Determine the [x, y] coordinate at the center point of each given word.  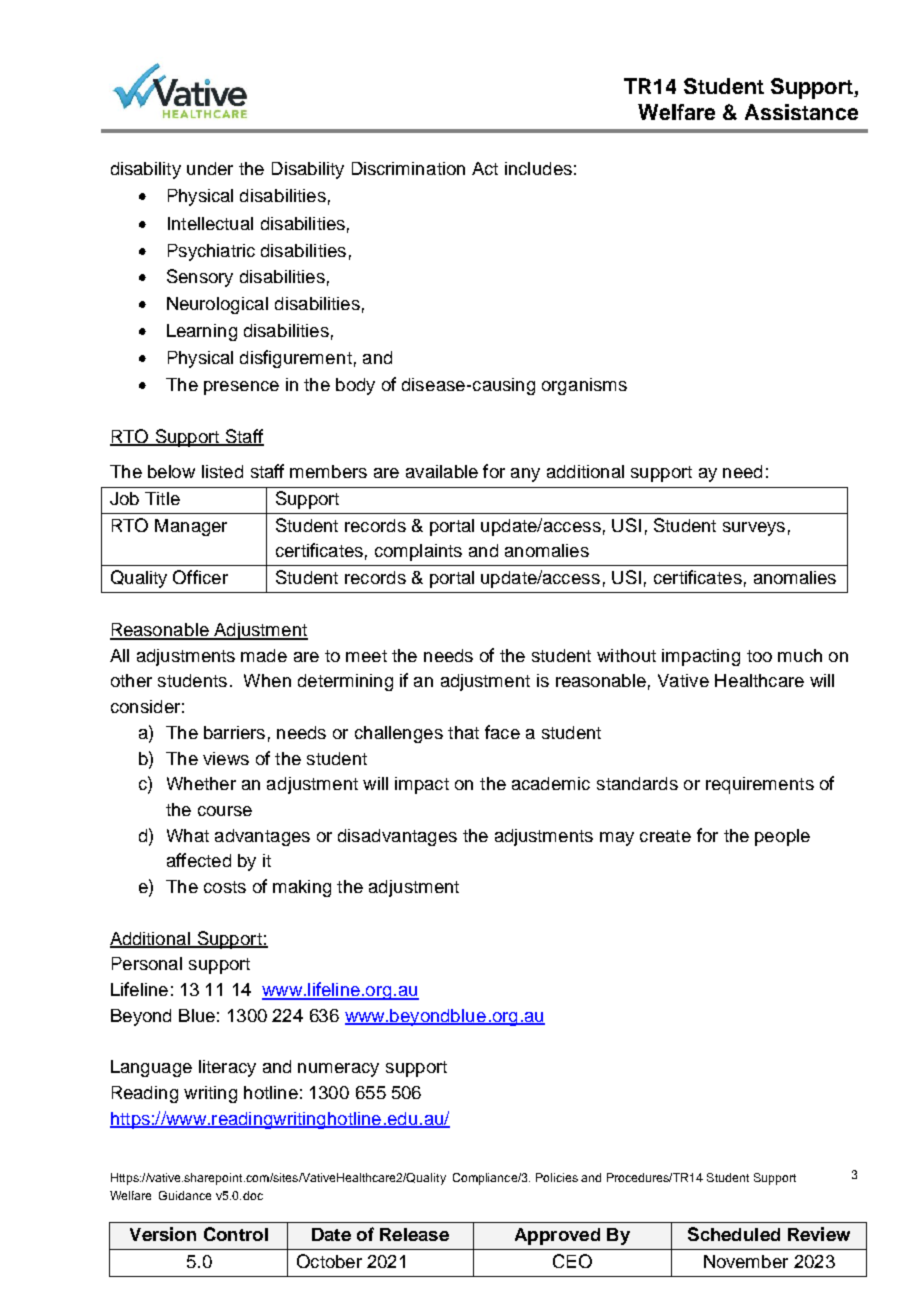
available [442, 471]
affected [199, 860]
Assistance [801, 112]
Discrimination [408, 168]
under [210, 168]
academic [551, 783]
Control [236, 1234]
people [782, 837]
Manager [191, 527]
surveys [754, 529]
